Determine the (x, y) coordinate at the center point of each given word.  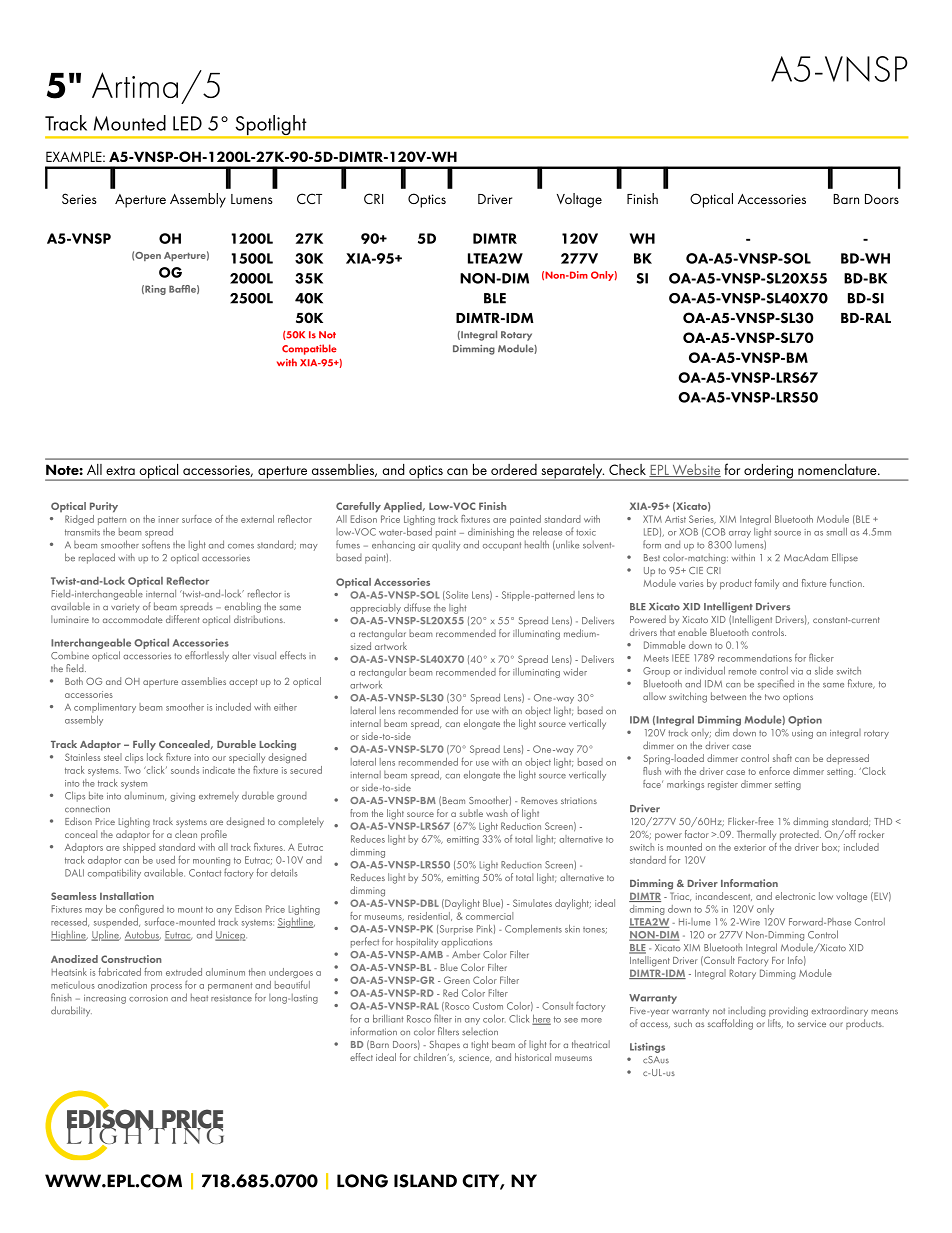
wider (575, 672)
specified (776, 684)
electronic (795, 896)
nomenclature (838, 469)
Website (695, 470)
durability (71, 1011)
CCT (309, 198)
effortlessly (207, 656)
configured (141, 911)
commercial (489, 914)
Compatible (309, 349)
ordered (514, 469)
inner (169, 519)
